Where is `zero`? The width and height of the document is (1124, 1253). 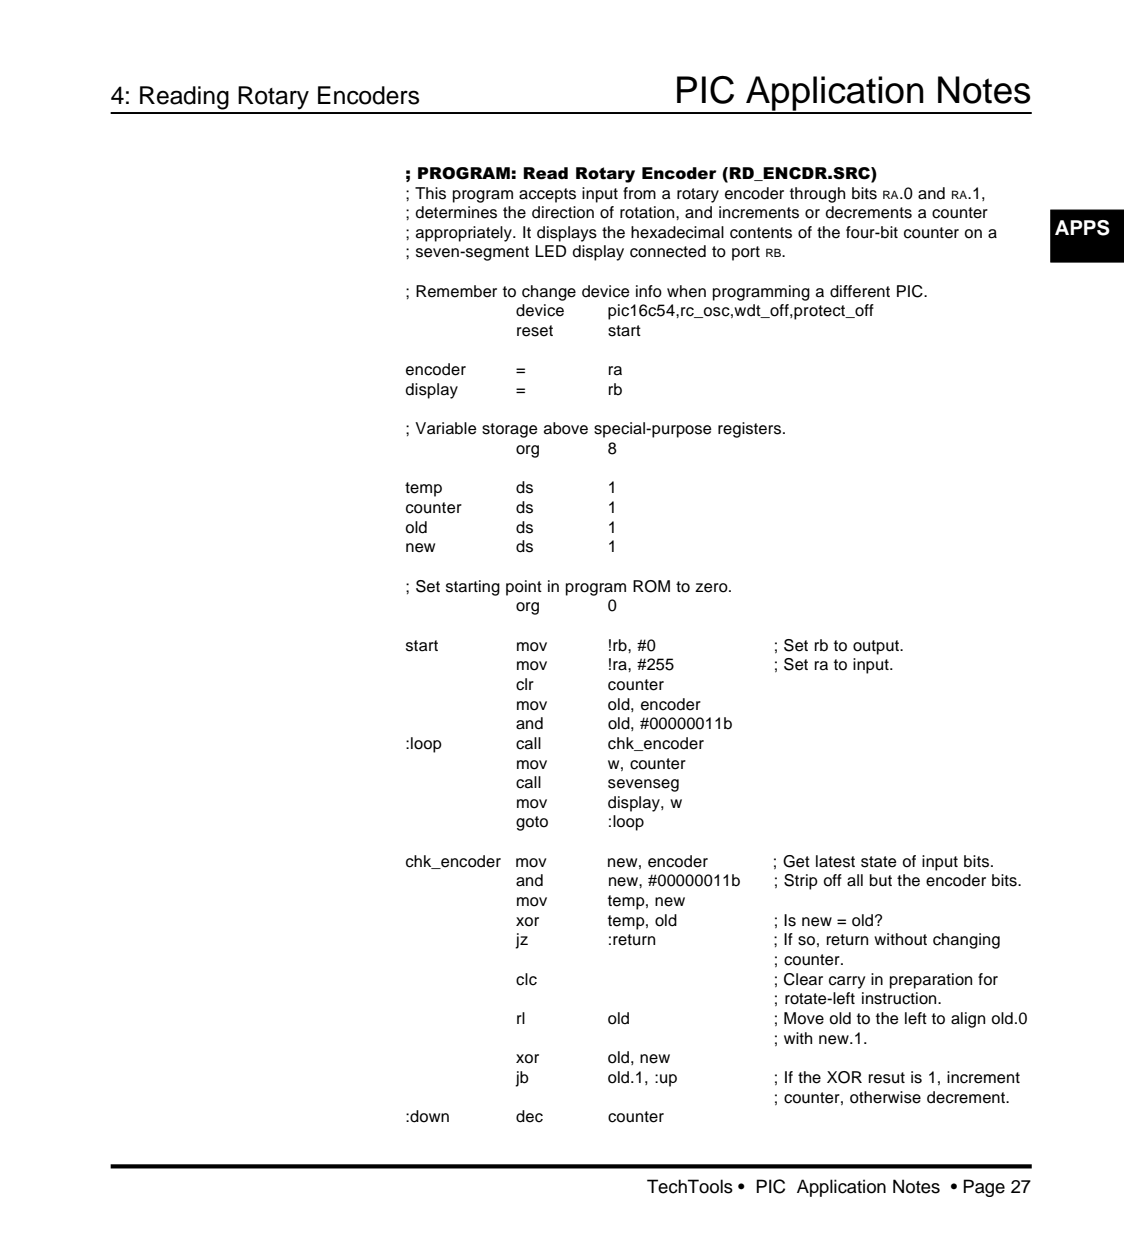 zero is located at coordinates (712, 588).
